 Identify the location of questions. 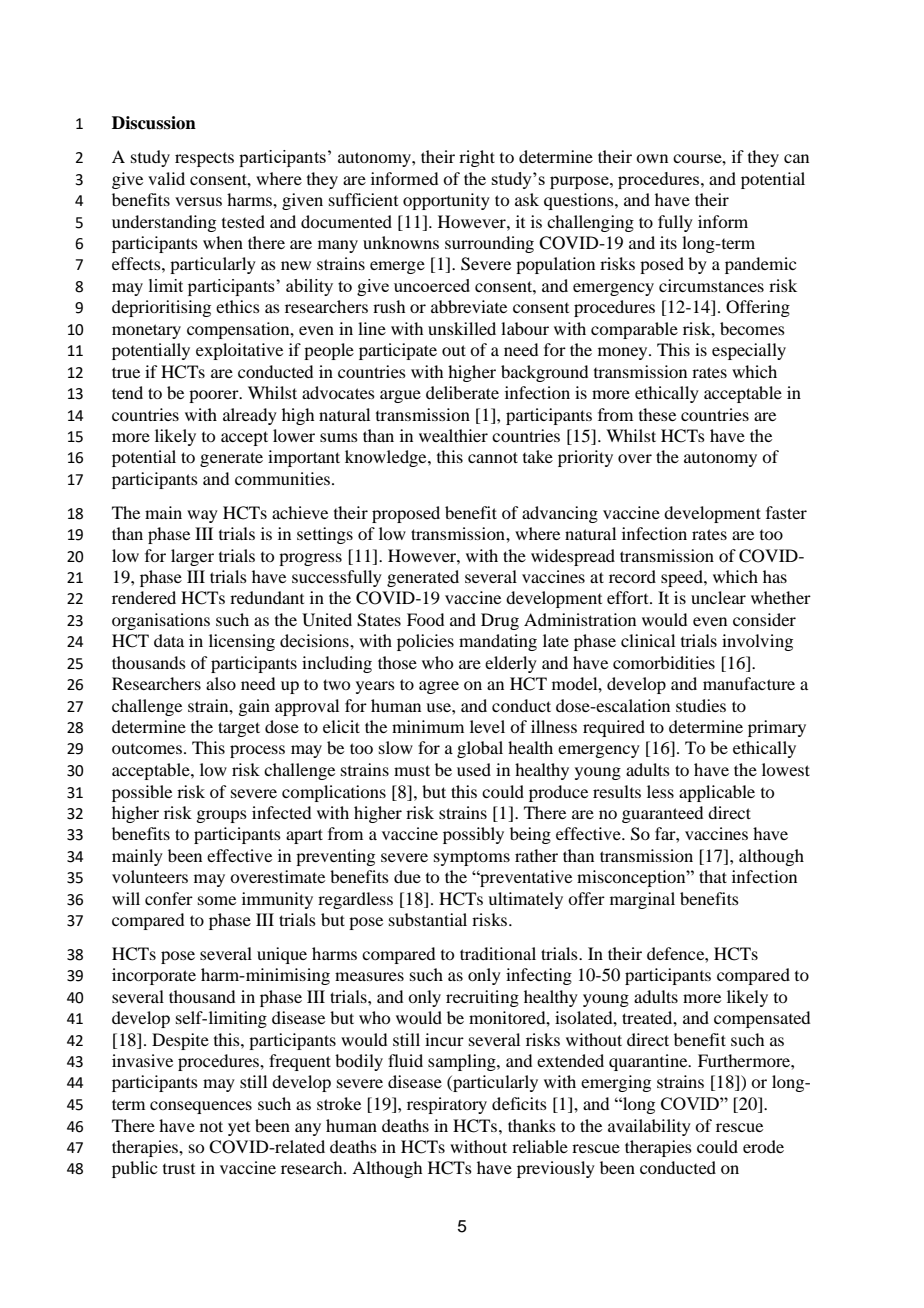
(580, 201).
